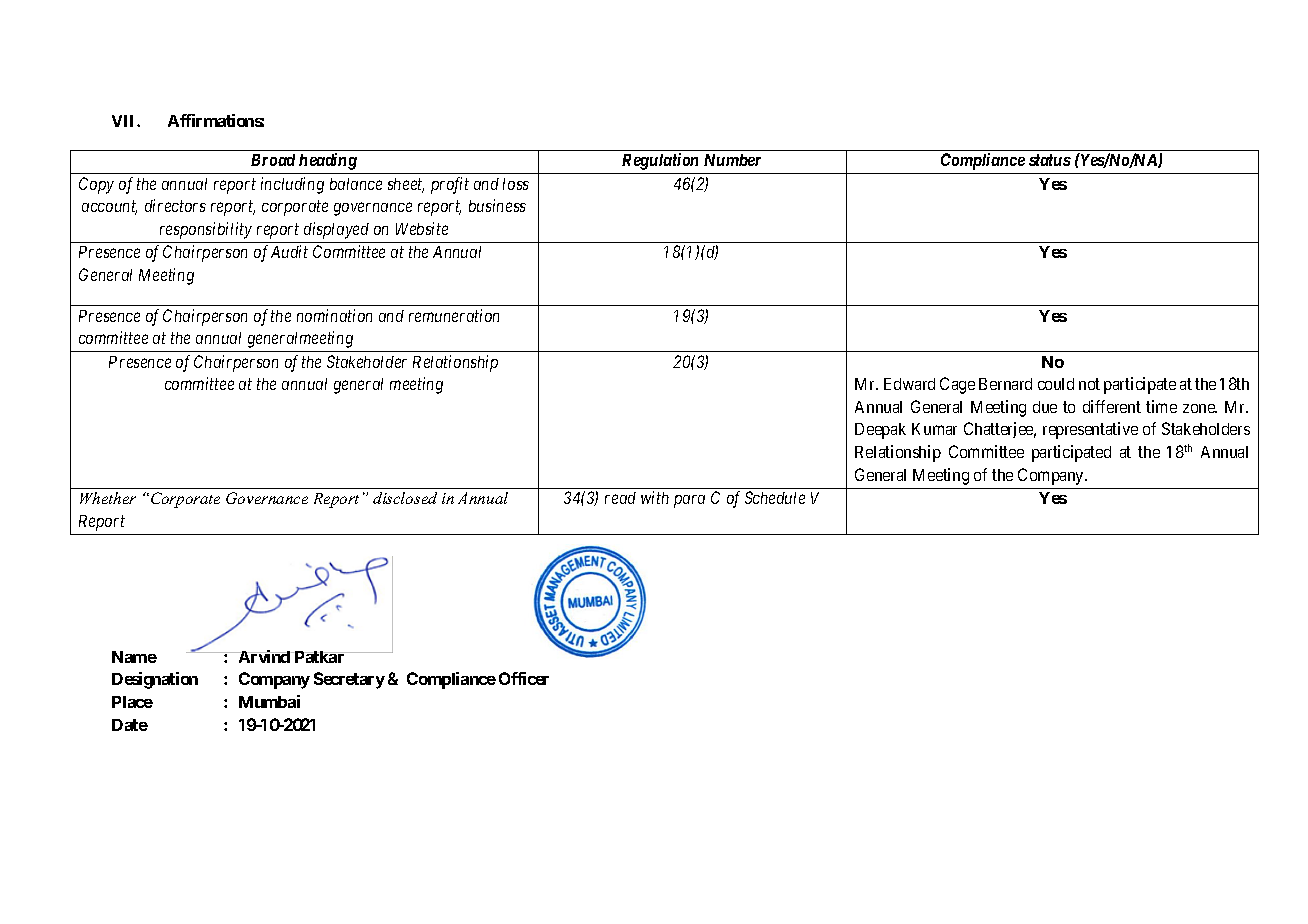  What do you see at coordinates (775, 497) in the screenshot?
I see `Schedule` at bounding box center [775, 497].
